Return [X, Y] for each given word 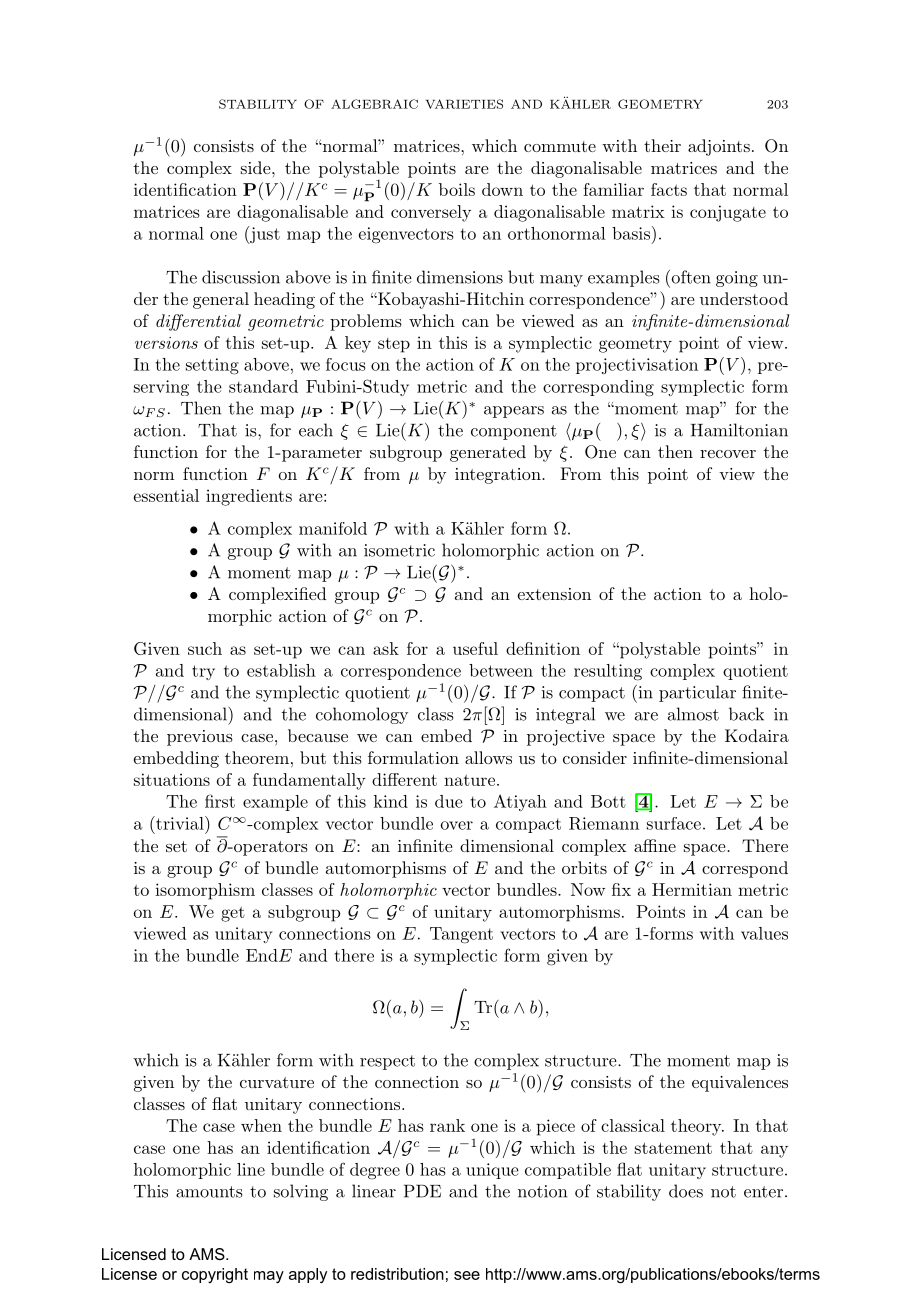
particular [697, 693]
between [501, 670]
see [467, 1275]
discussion [241, 277]
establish [281, 670]
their [662, 145]
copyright [215, 1275]
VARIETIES [464, 104]
